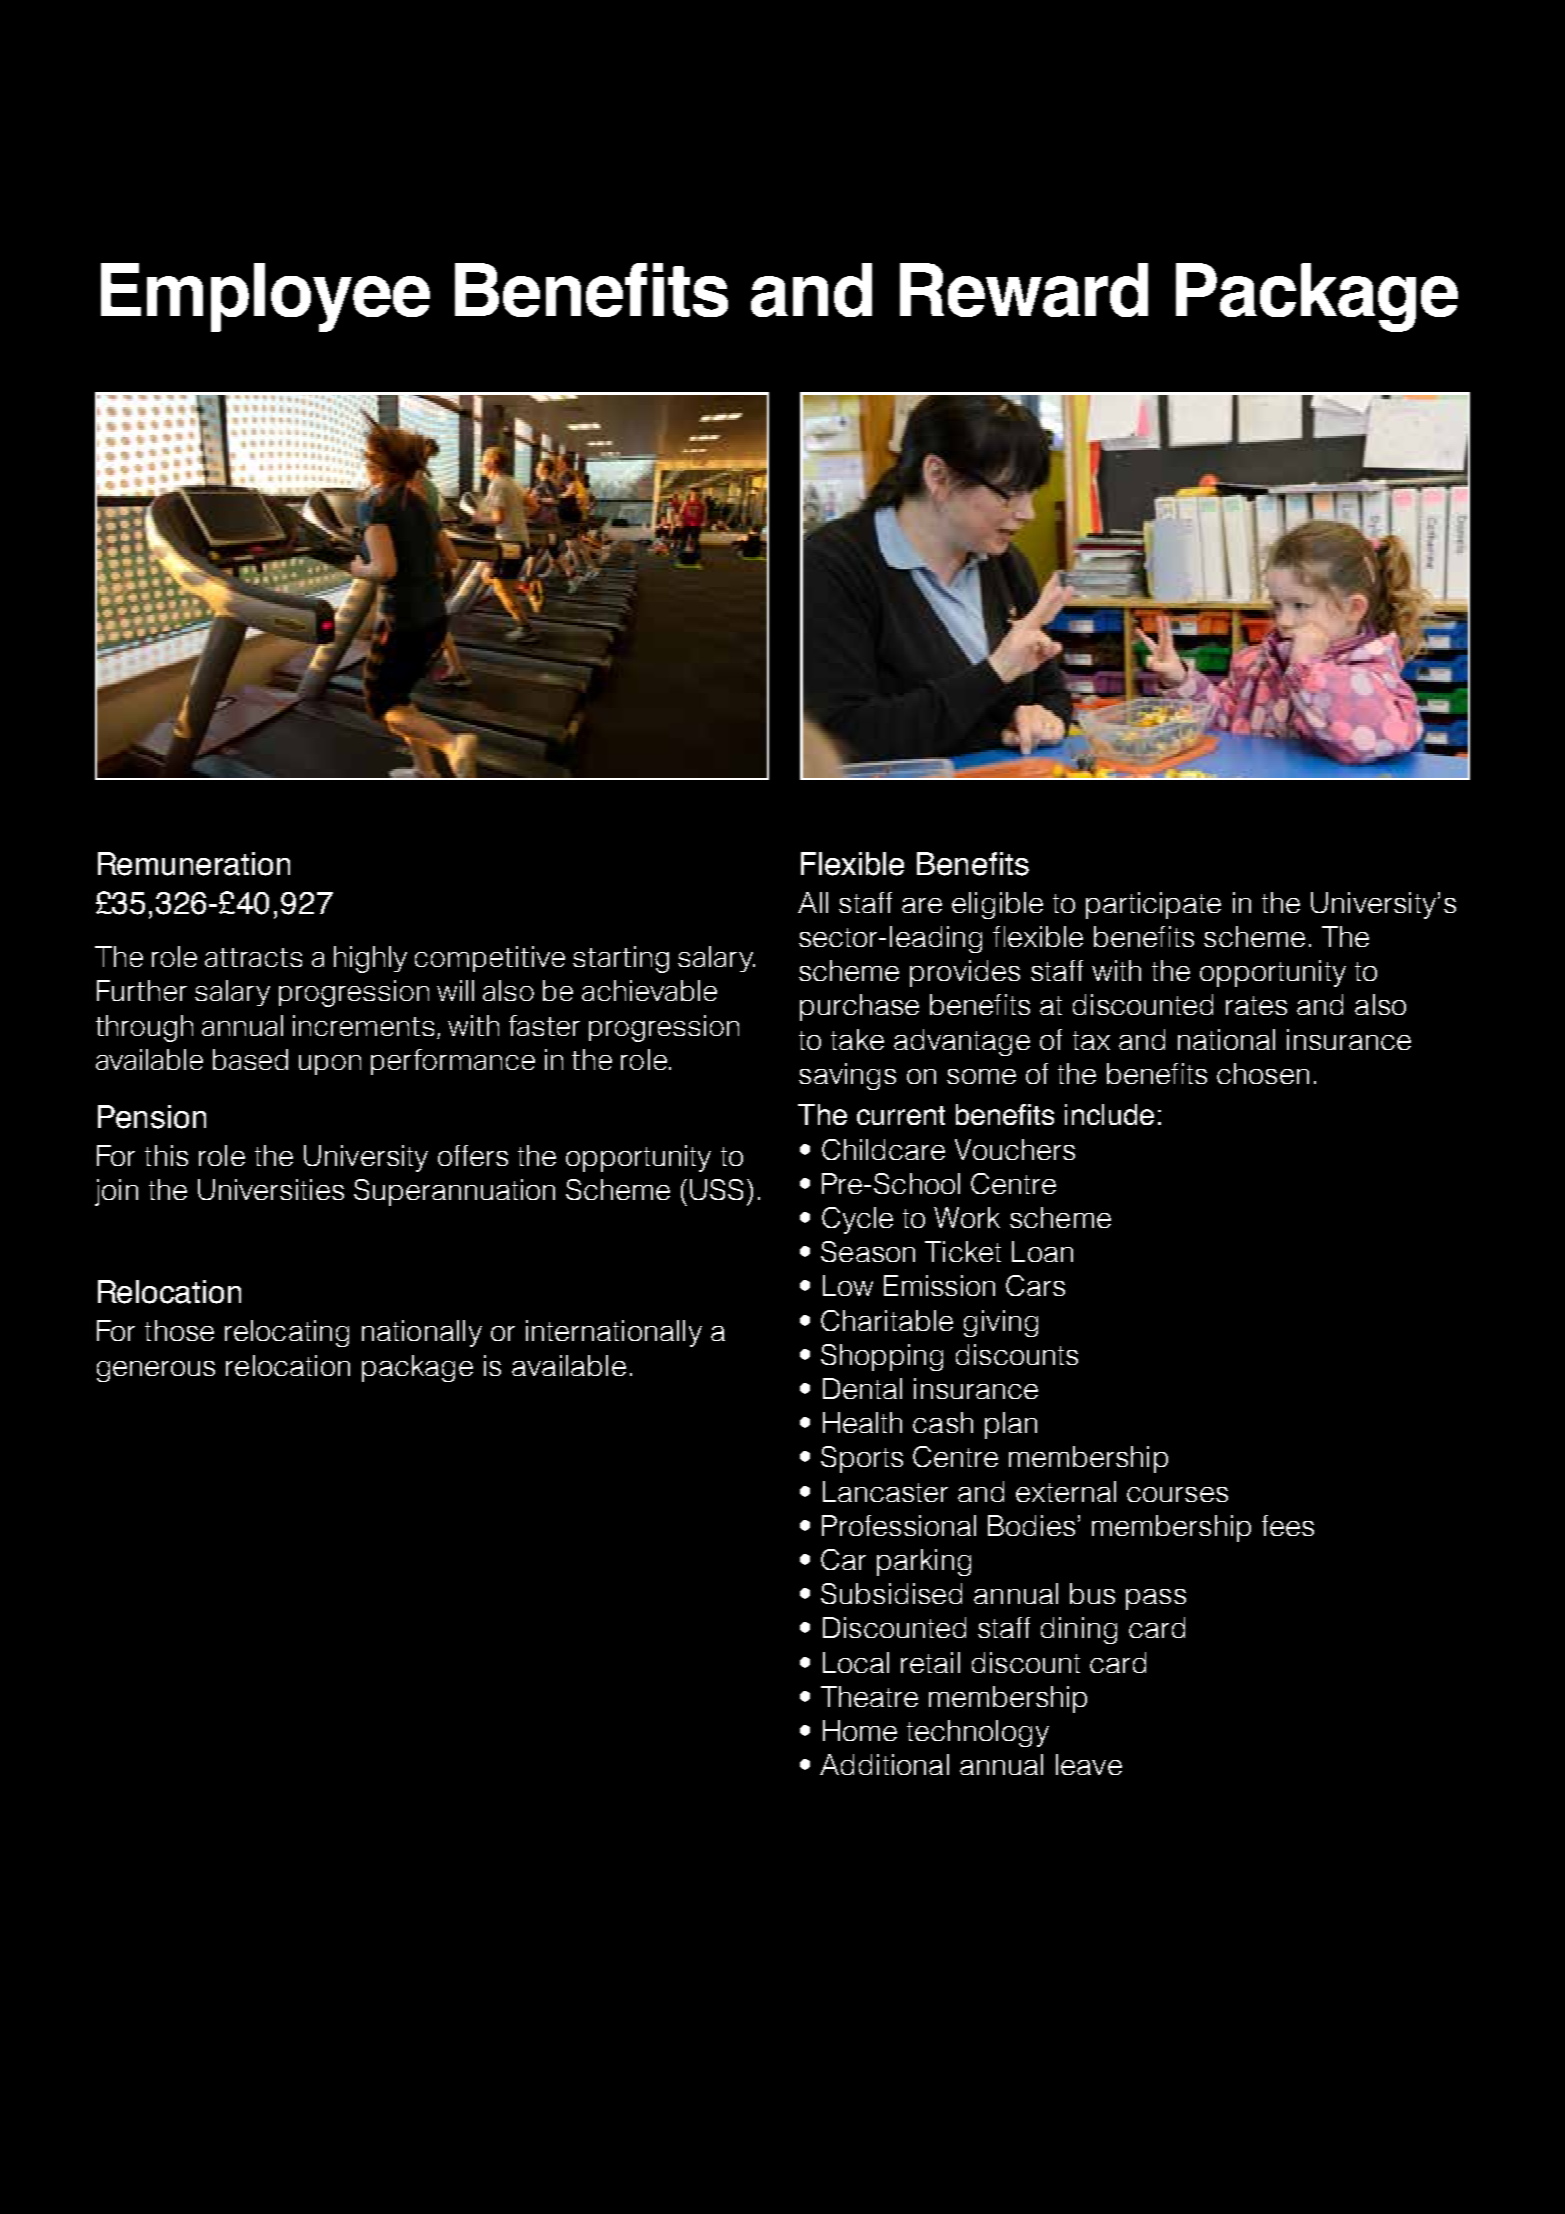 This screenshot has width=1565, height=2214. Describe the element at coordinates (156, 1371) in the screenshot. I see `generous` at that location.
